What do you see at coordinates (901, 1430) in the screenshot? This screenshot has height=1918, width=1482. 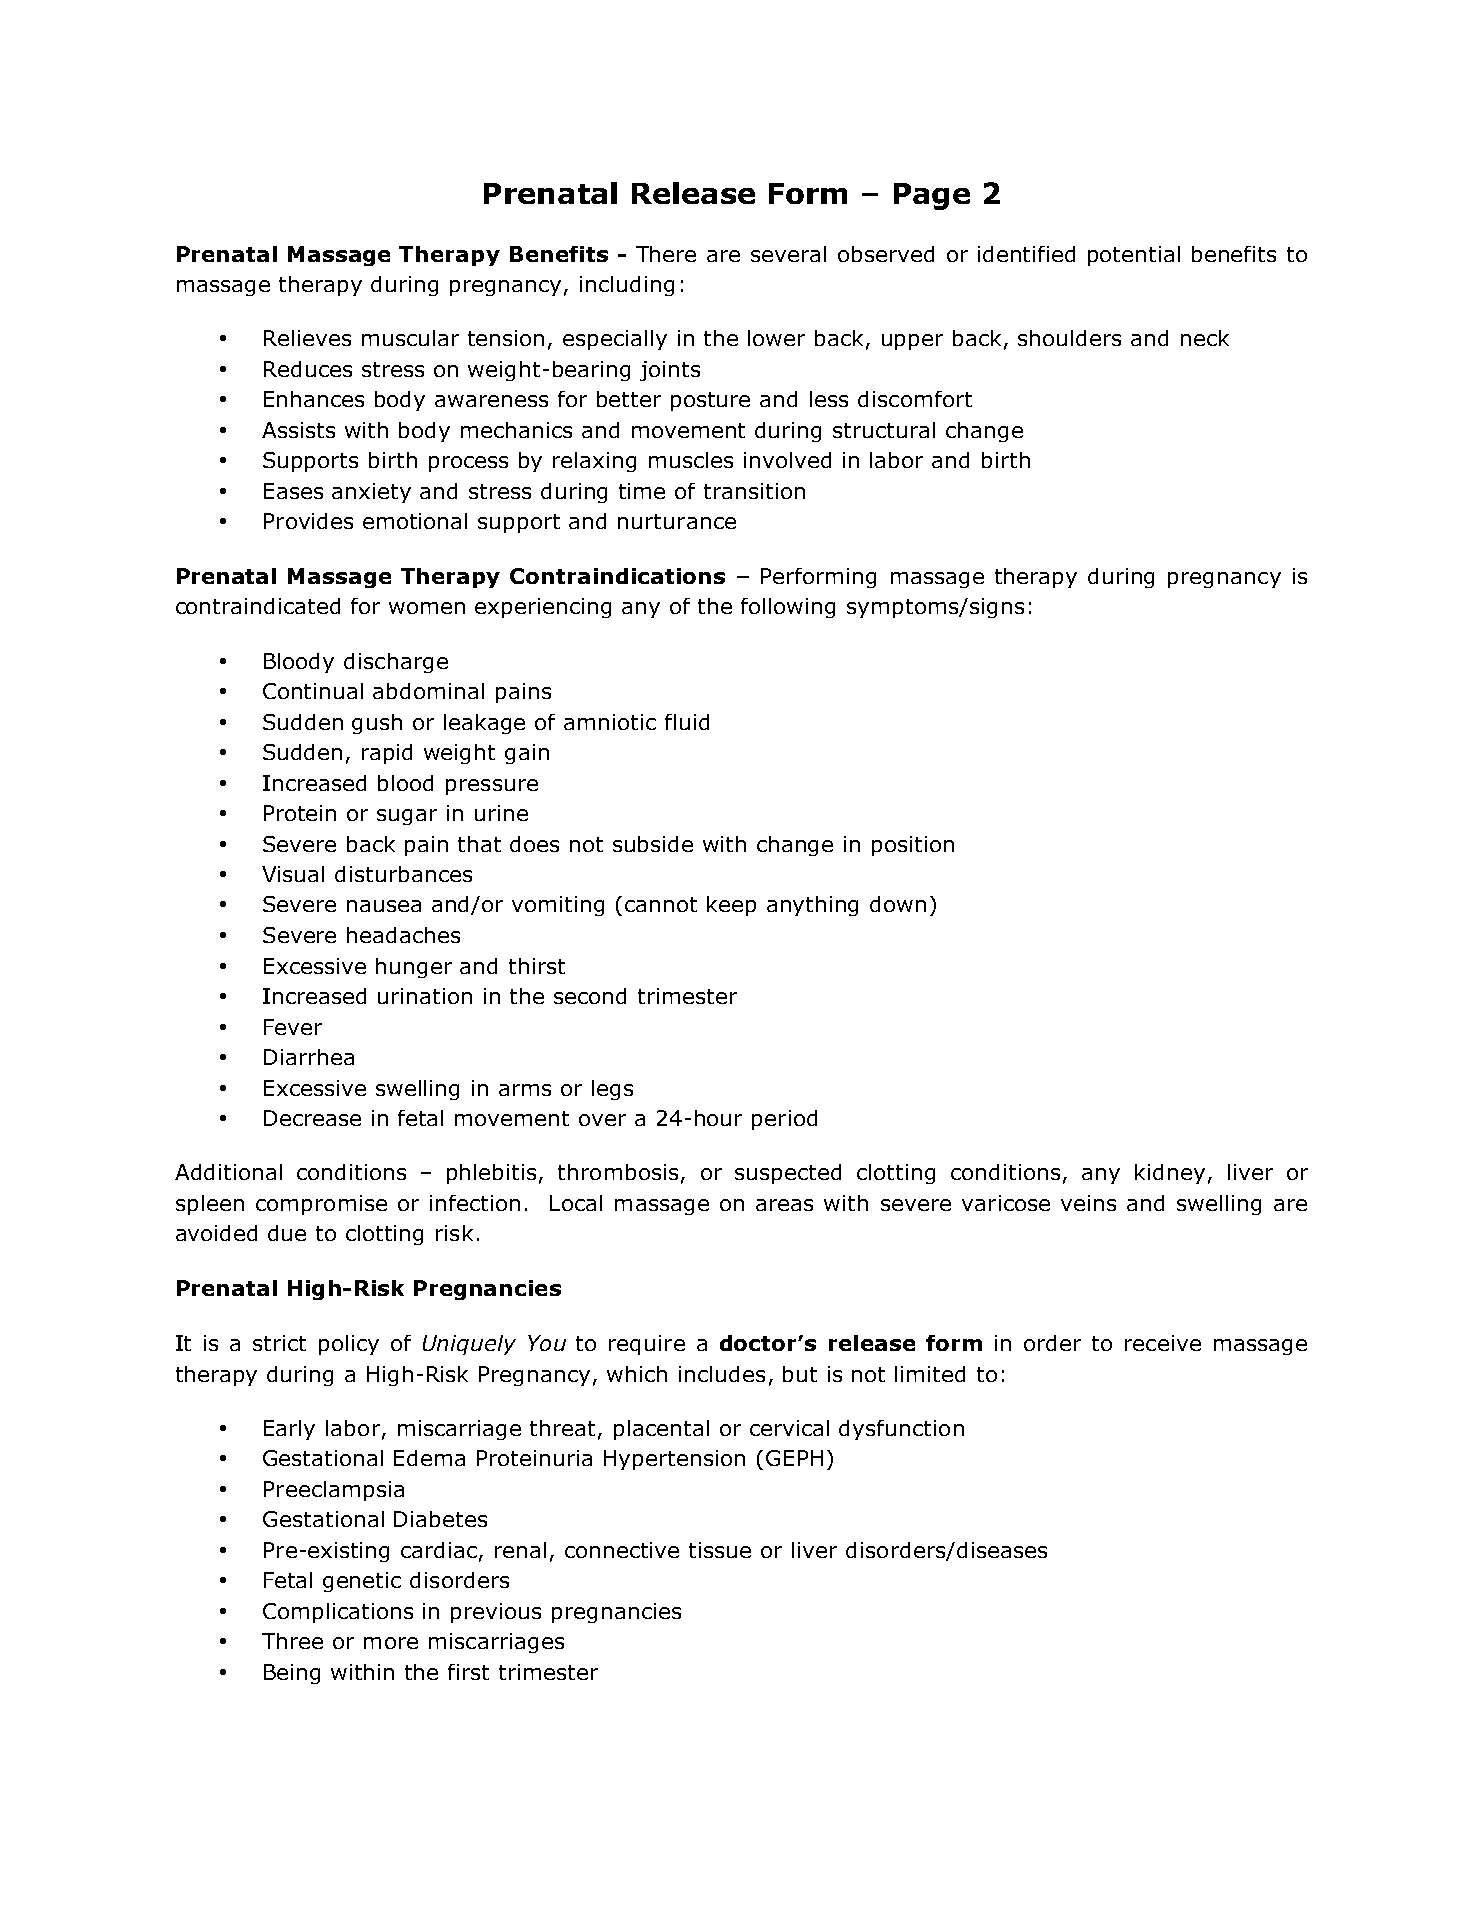 I see `dysfunction` at bounding box center [901, 1430].
